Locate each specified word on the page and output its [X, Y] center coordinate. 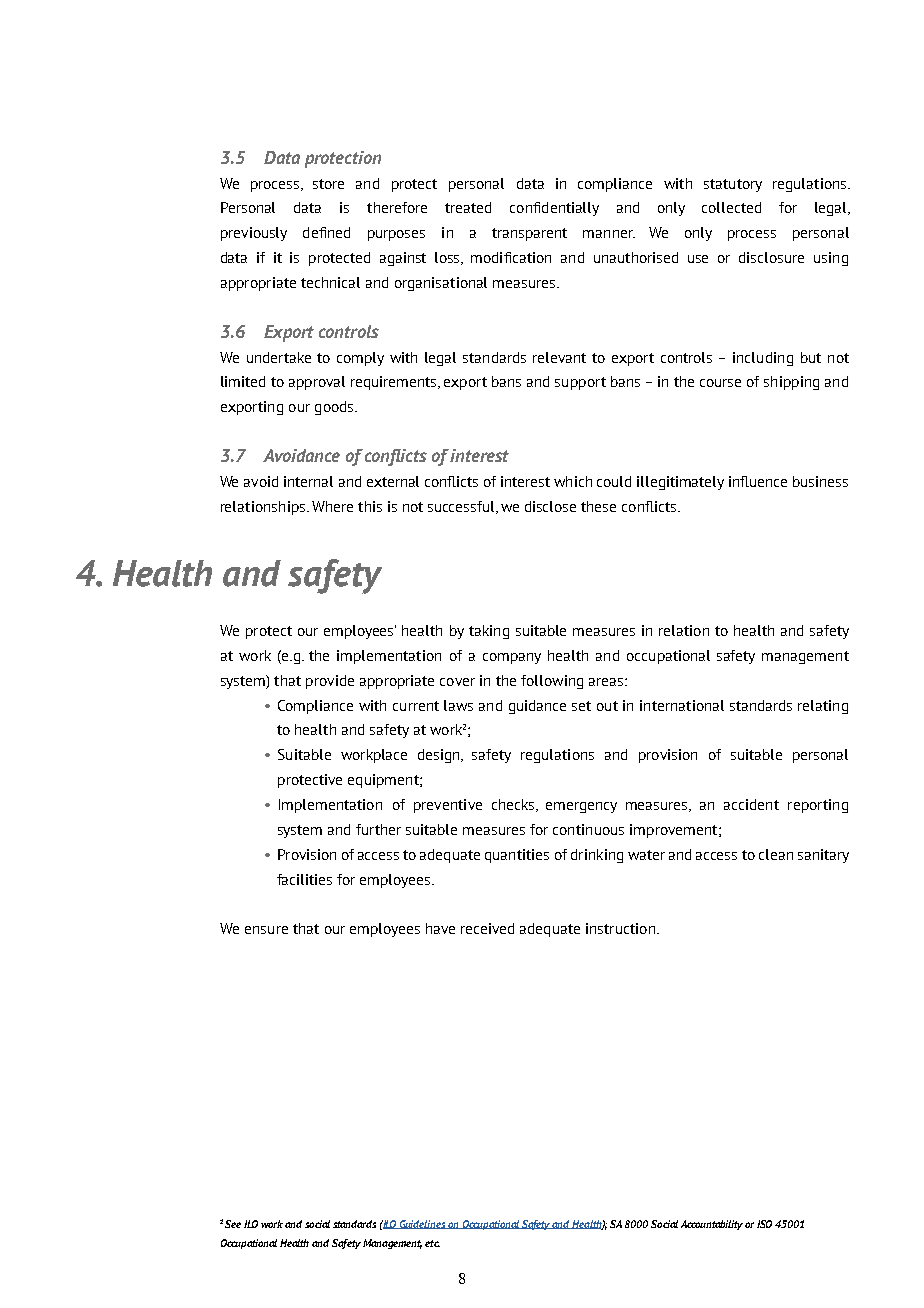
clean [776, 854]
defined [326, 232]
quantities [517, 856]
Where [332, 506]
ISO [764, 1224]
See [233, 1224]
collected [731, 207]
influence [758, 481]
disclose [550, 506]
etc [432, 1243]
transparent [529, 234]
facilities [304, 879]
